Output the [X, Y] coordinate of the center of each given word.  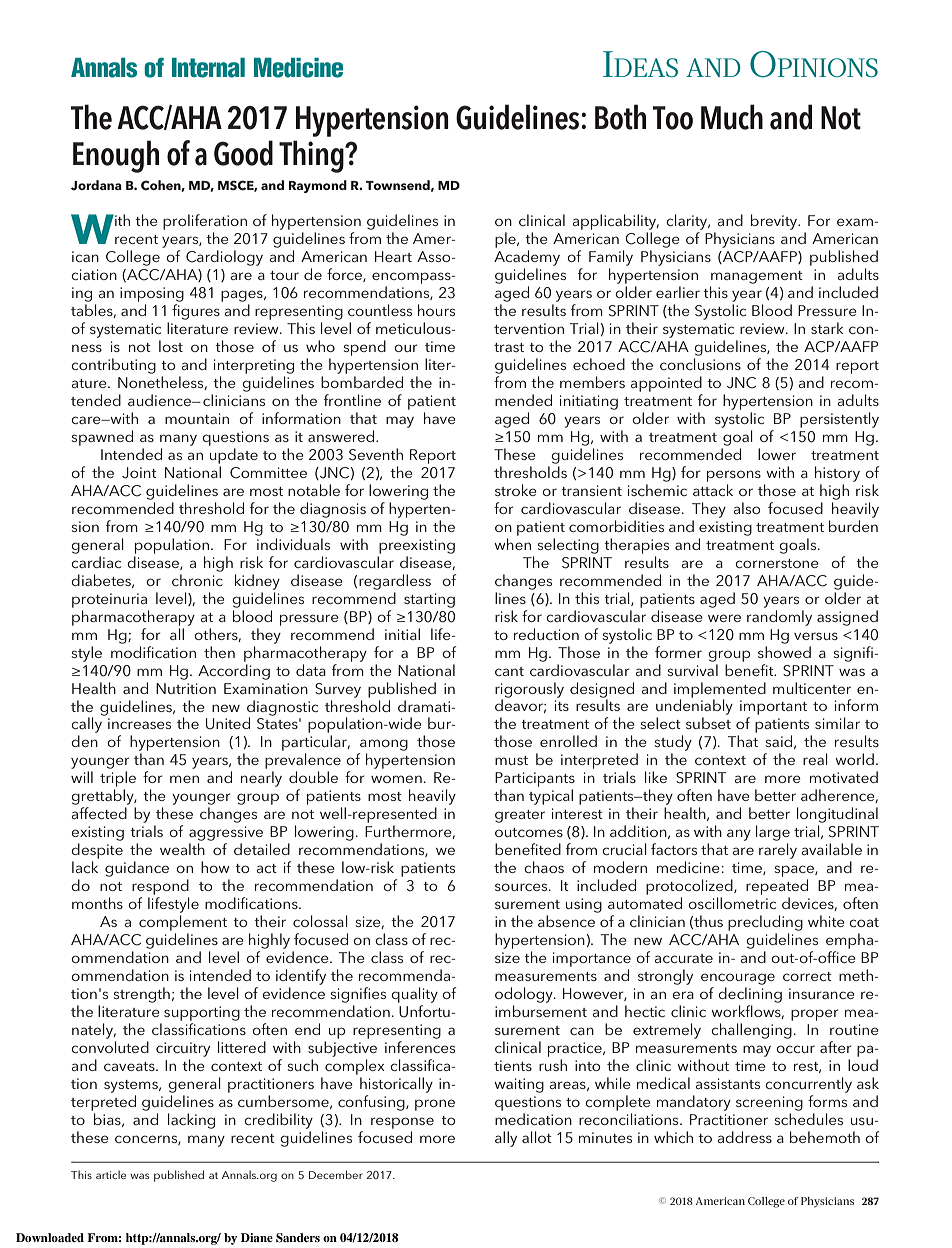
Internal [208, 68]
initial [402, 634]
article [111, 1174]
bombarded [362, 382]
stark [827, 328]
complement [183, 923]
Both [620, 117]
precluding [765, 923]
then [219, 652]
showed [784, 652]
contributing [113, 366]
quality [414, 995]
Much [732, 117]
